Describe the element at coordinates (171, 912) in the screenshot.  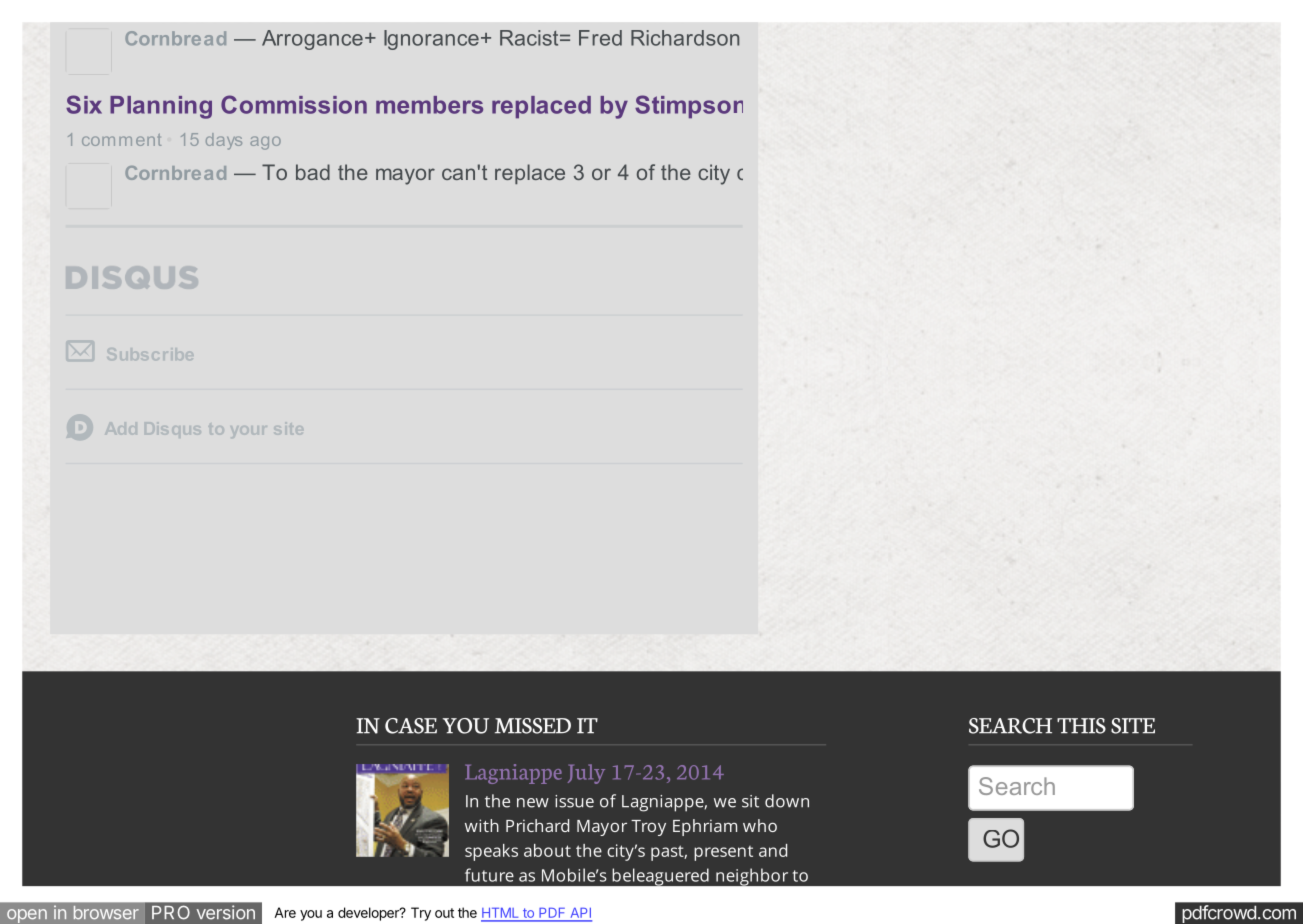
I see `PRO` at that location.
